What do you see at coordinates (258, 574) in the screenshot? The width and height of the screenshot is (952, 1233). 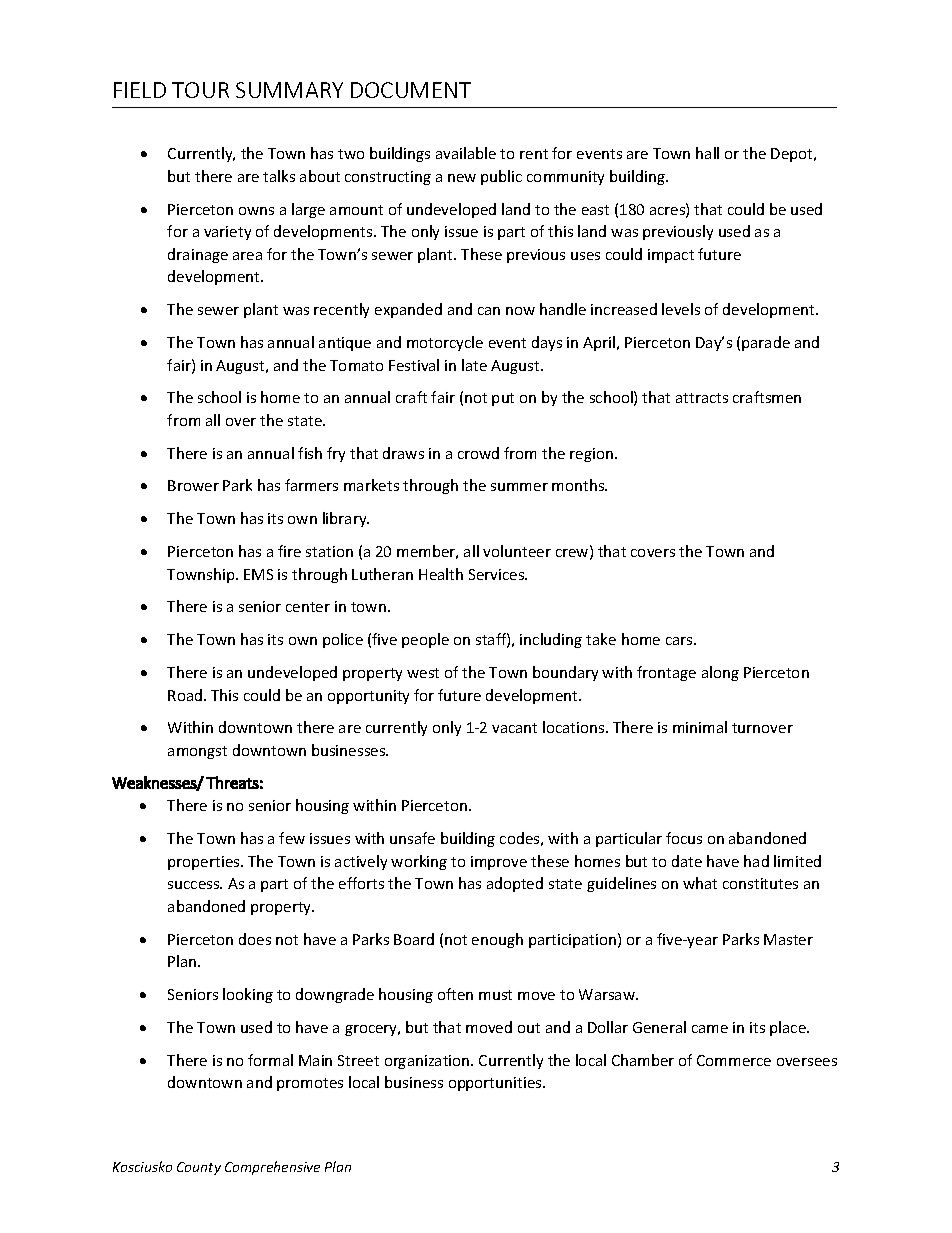 I see `EMS` at bounding box center [258, 574].
